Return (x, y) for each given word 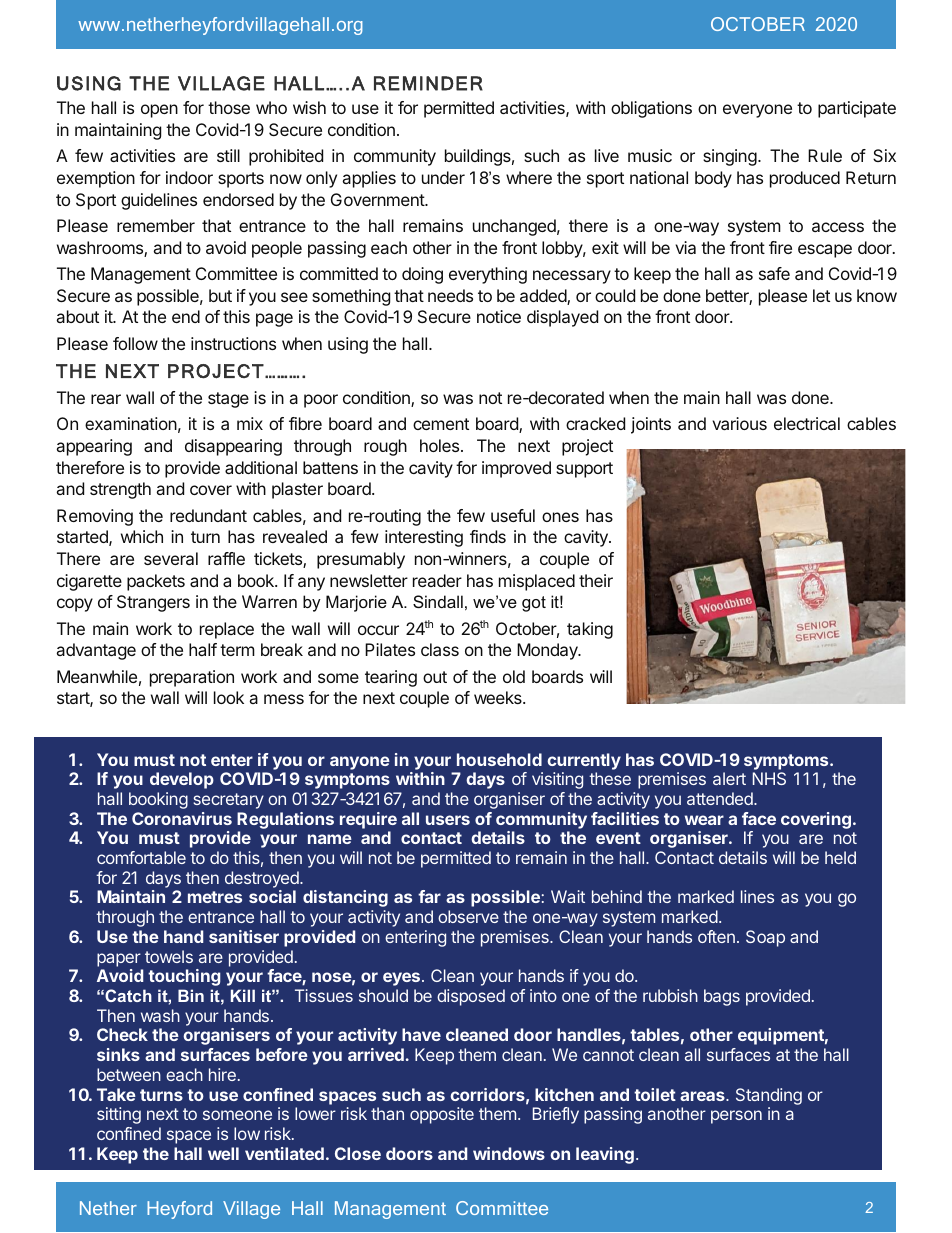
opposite (442, 1115)
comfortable (141, 857)
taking (590, 630)
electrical (807, 423)
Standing (769, 1096)
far (429, 896)
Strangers (153, 603)
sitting (119, 1115)
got (534, 604)
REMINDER (428, 83)
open (159, 111)
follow (135, 343)
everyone (757, 111)
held (840, 857)
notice (499, 316)
